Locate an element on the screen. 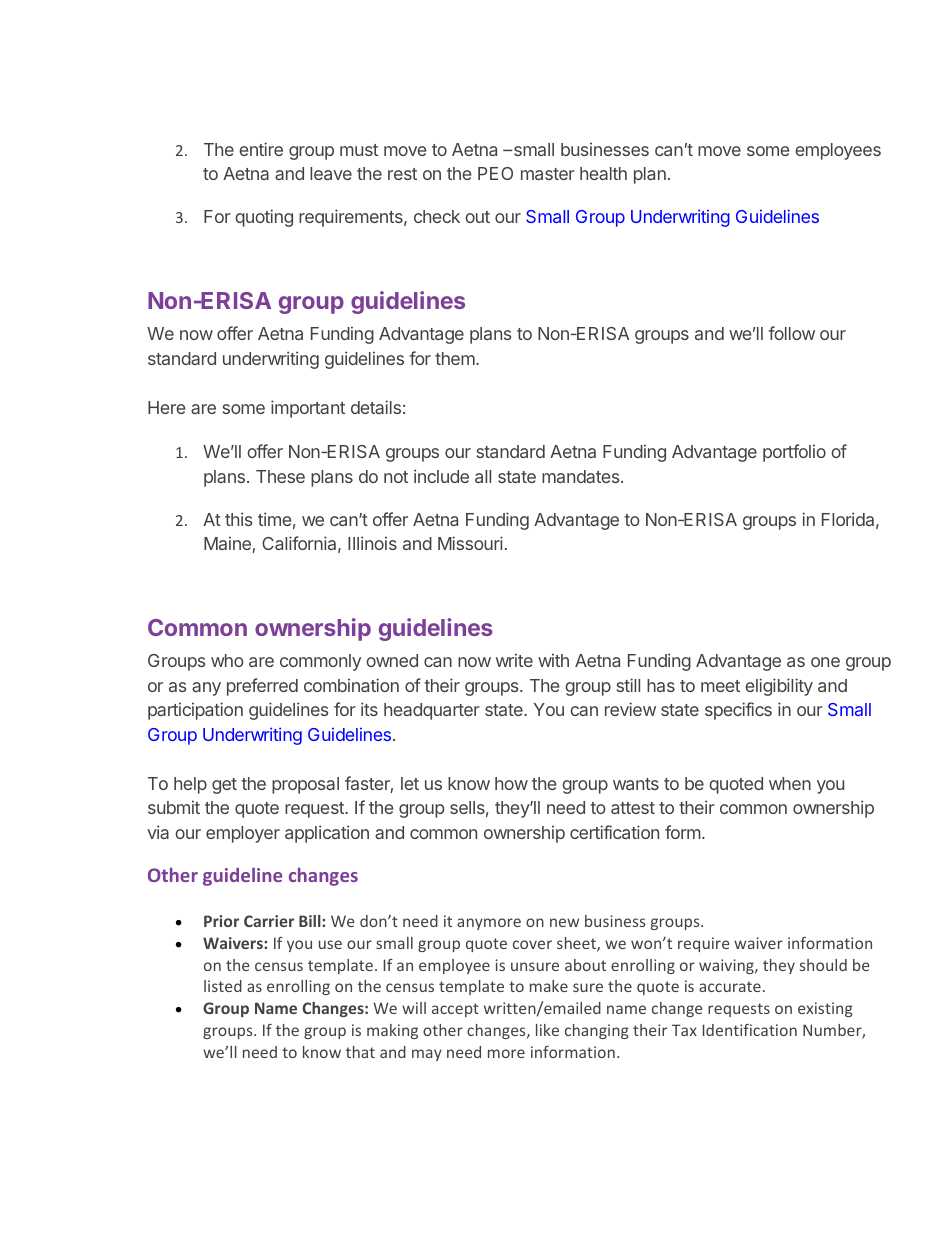 The image size is (952, 1233). listed is located at coordinates (223, 986).
